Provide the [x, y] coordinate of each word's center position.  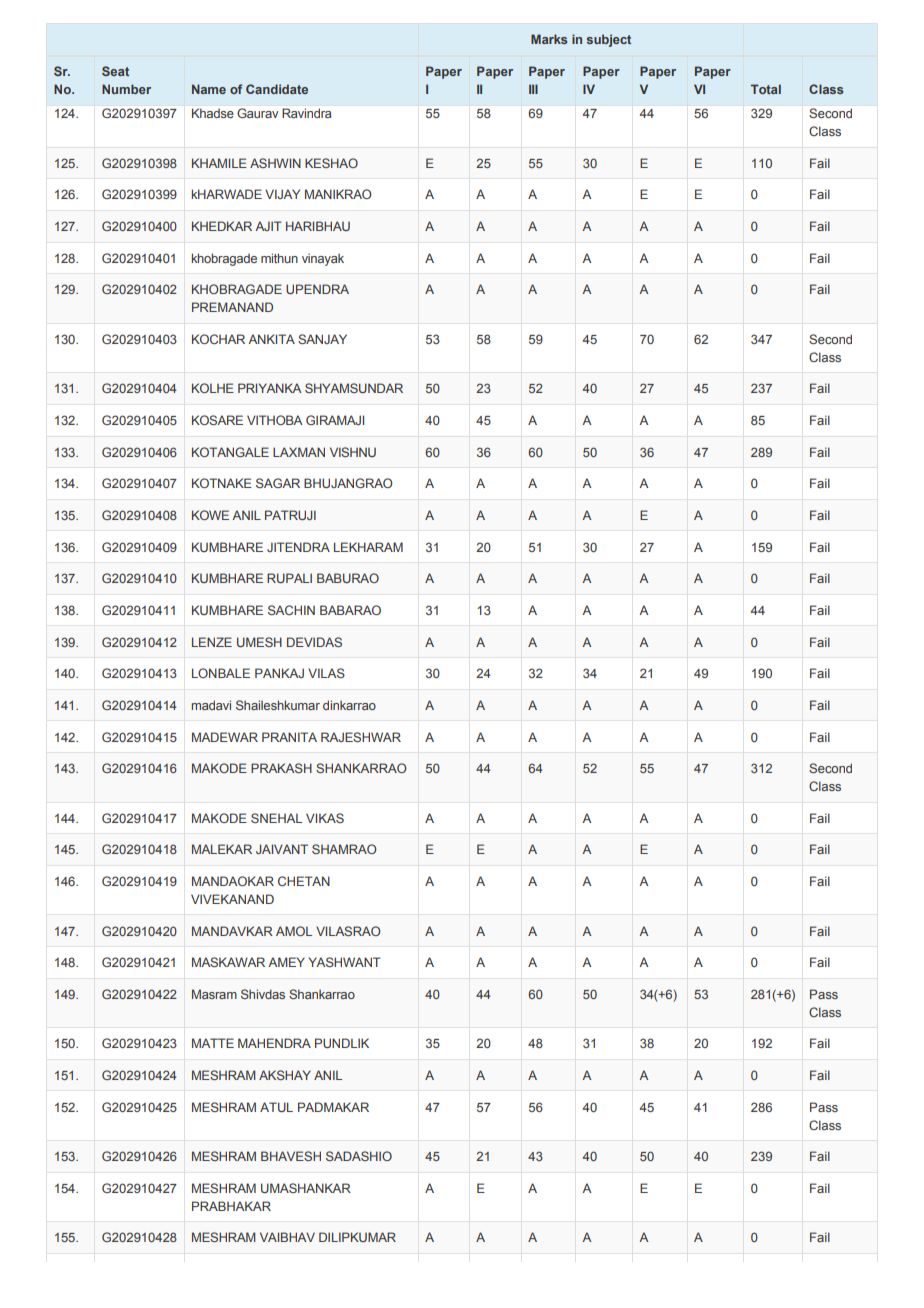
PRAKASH [281, 768]
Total [766, 89]
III [533, 89]
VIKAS [325, 818]
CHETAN [304, 881]
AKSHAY [285, 1075]
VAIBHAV [287, 1237]
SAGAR [278, 483]
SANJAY [322, 339]
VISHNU [353, 452]
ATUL [276, 1107]
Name [209, 89]
